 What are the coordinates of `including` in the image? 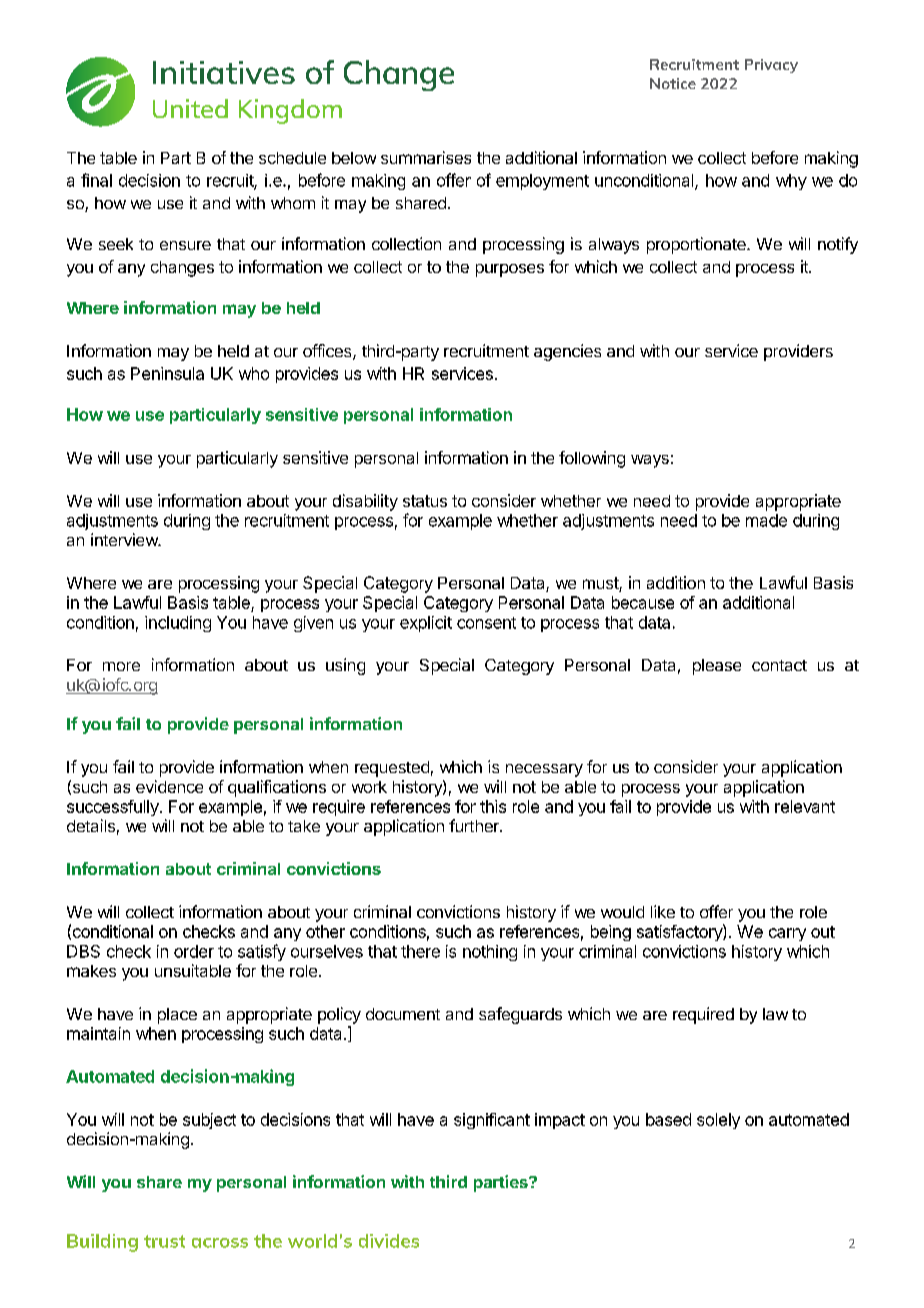 It's located at (178, 624).
